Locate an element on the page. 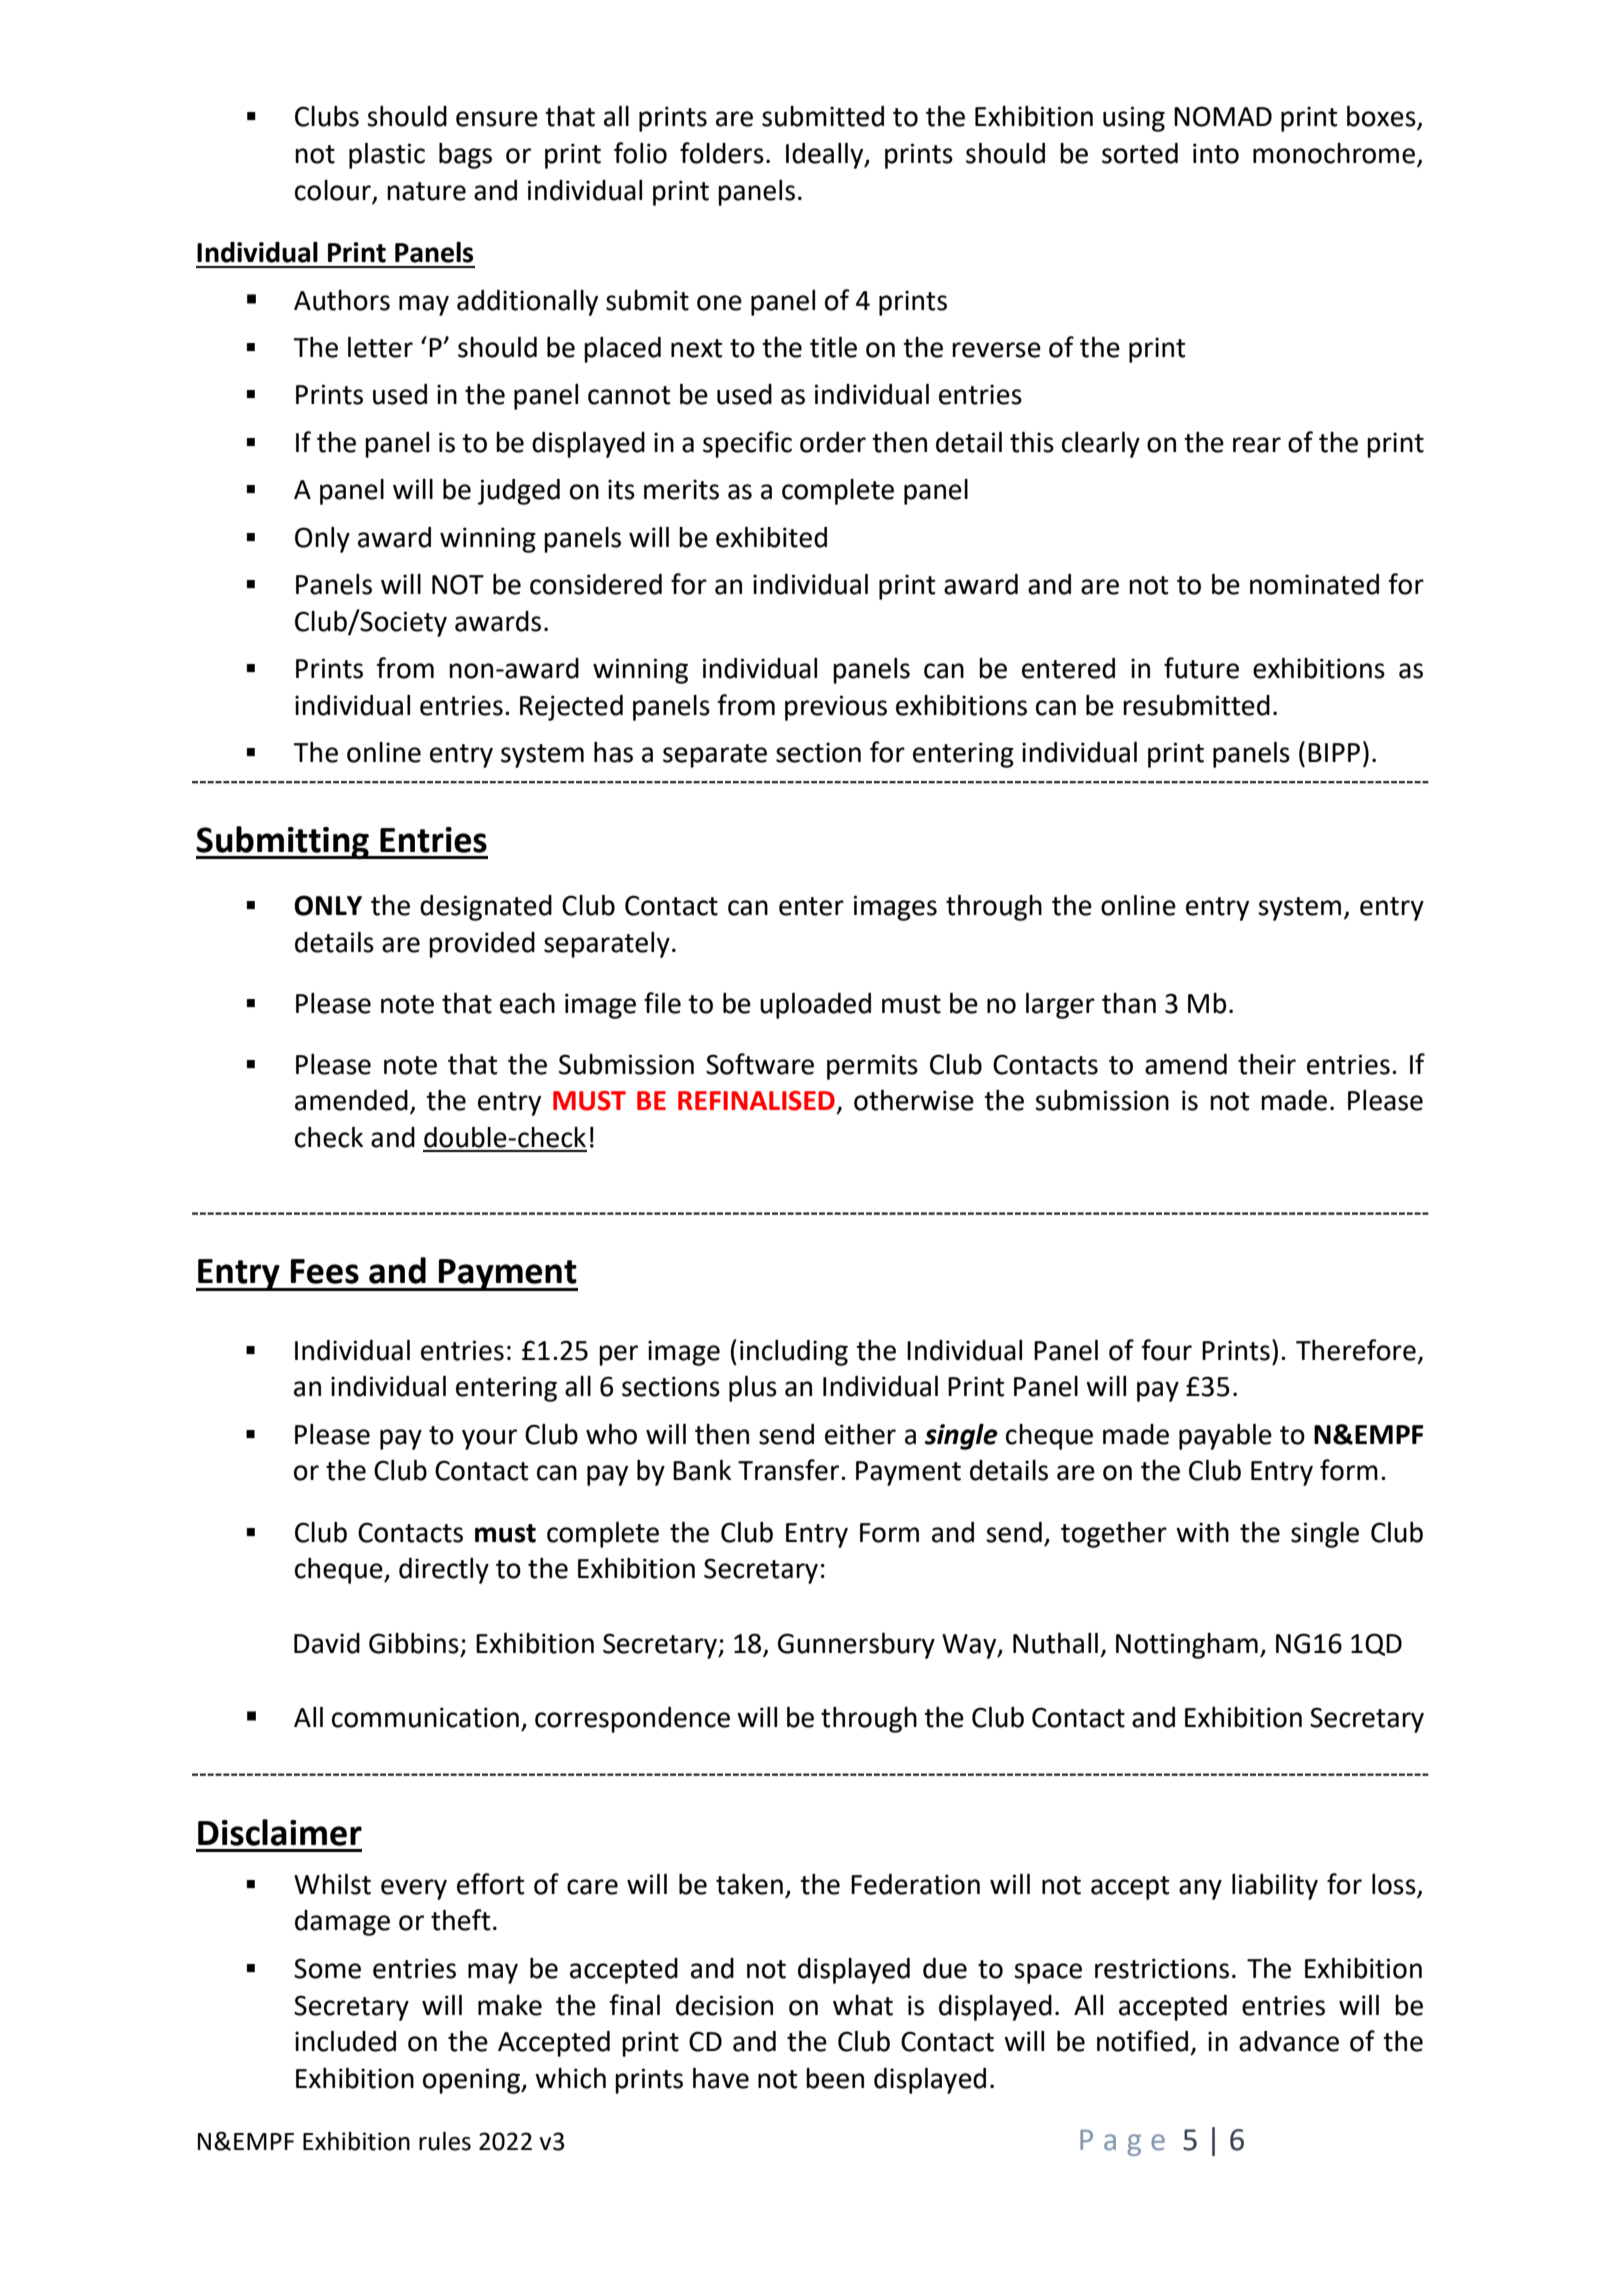 The image size is (1620, 2291). Way is located at coordinates (970, 1646).
